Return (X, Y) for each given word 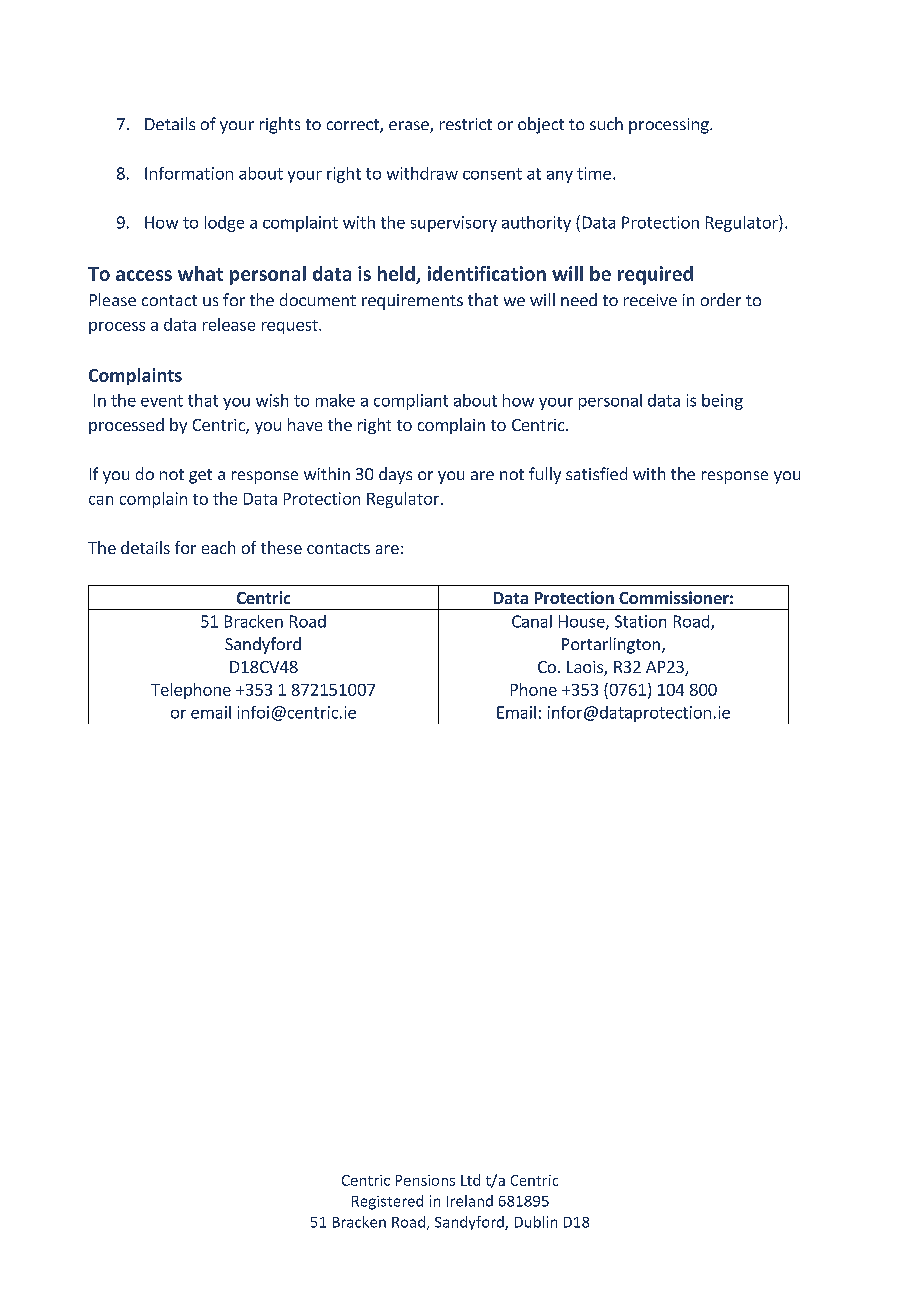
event (162, 401)
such (606, 123)
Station (640, 621)
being (722, 402)
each (218, 547)
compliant (411, 402)
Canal (532, 621)
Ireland (470, 1201)
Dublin (536, 1222)
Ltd (470, 1180)
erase (410, 127)
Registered (387, 1202)
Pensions (425, 1180)
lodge (224, 224)
